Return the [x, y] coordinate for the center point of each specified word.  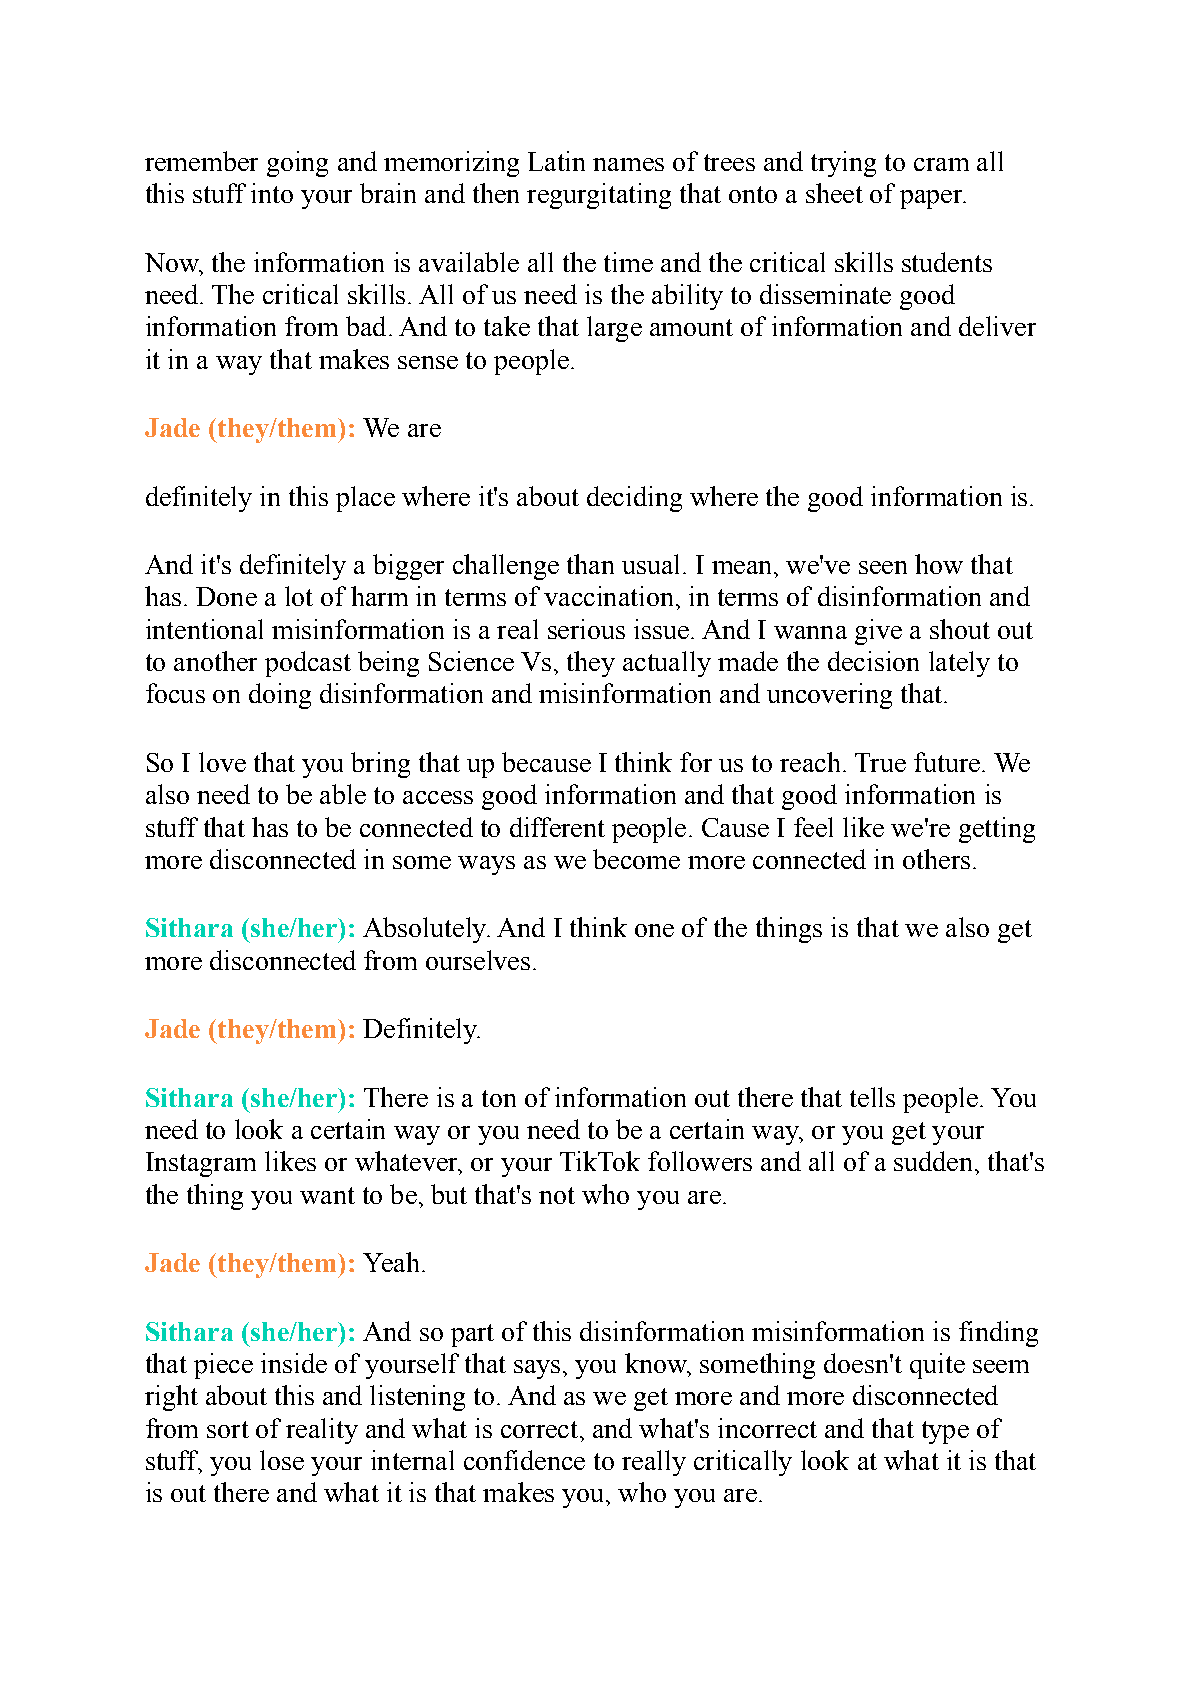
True [880, 762]
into [272, 193]
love [222, 762]
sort [228, 1429]
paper [932, 199]
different [557, 827]
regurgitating [599, 196]
